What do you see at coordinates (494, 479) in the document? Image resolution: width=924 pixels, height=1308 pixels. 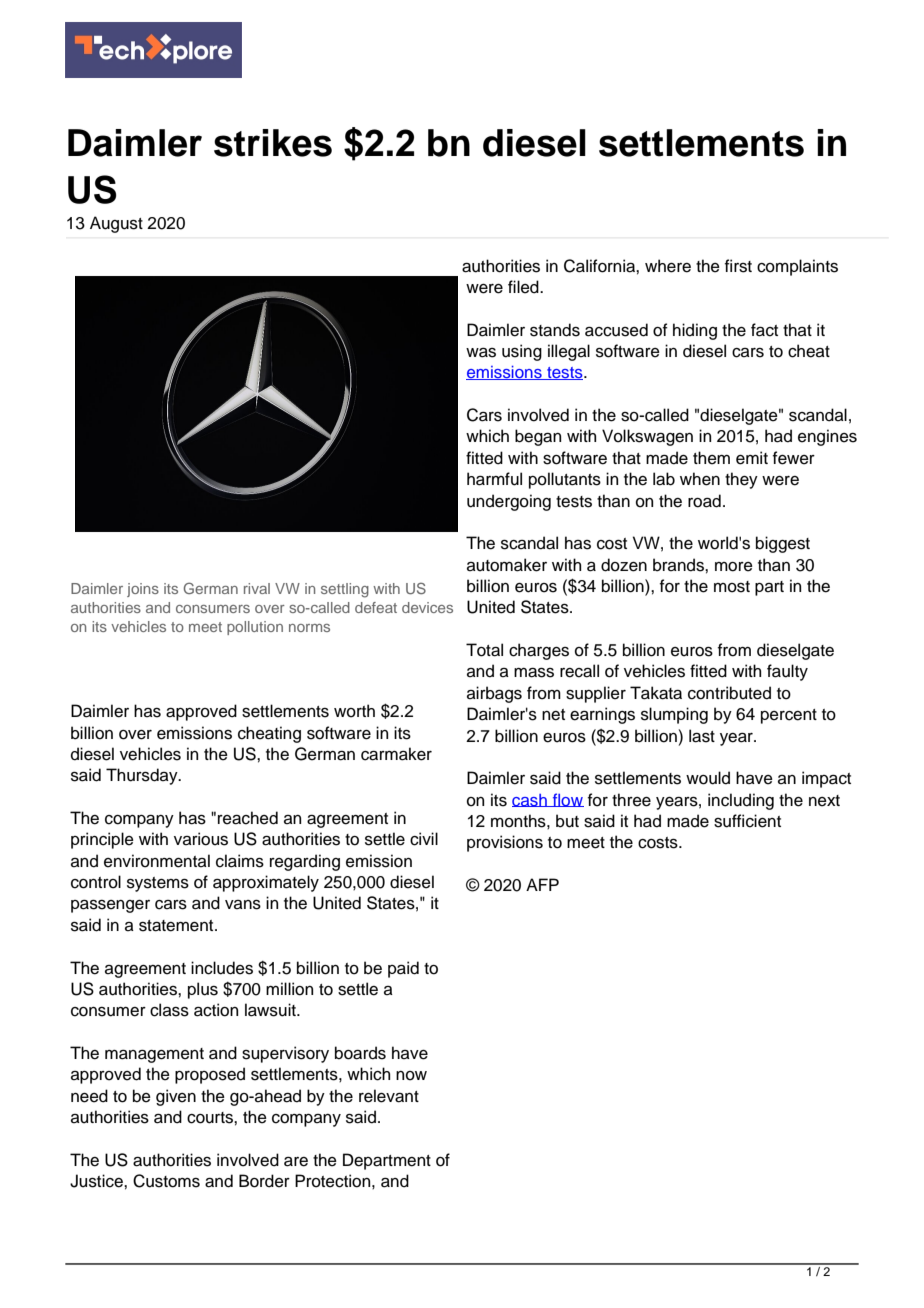 I see `harmful` at bounding box center [494, 479].
